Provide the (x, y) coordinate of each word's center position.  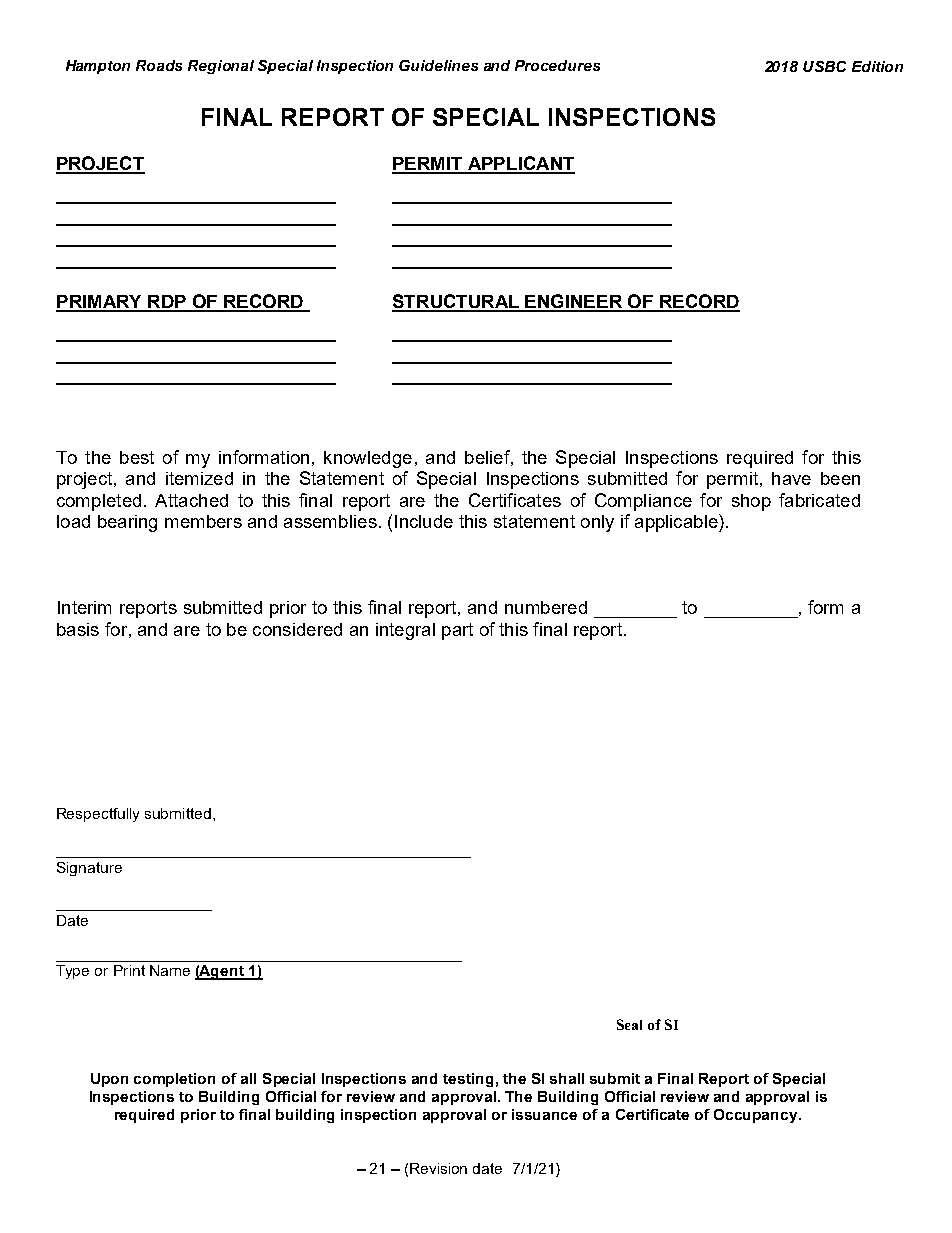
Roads (159, 65)
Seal (629, 1024)
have (791, 478)
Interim (84, 607)
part (457, 631)
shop (751, 502)
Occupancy (757, 1116)
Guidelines (438, 65)
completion (174, 1080)
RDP (167, 303)
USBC (824, 66)
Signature (89, 869)
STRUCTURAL (457, 302)
